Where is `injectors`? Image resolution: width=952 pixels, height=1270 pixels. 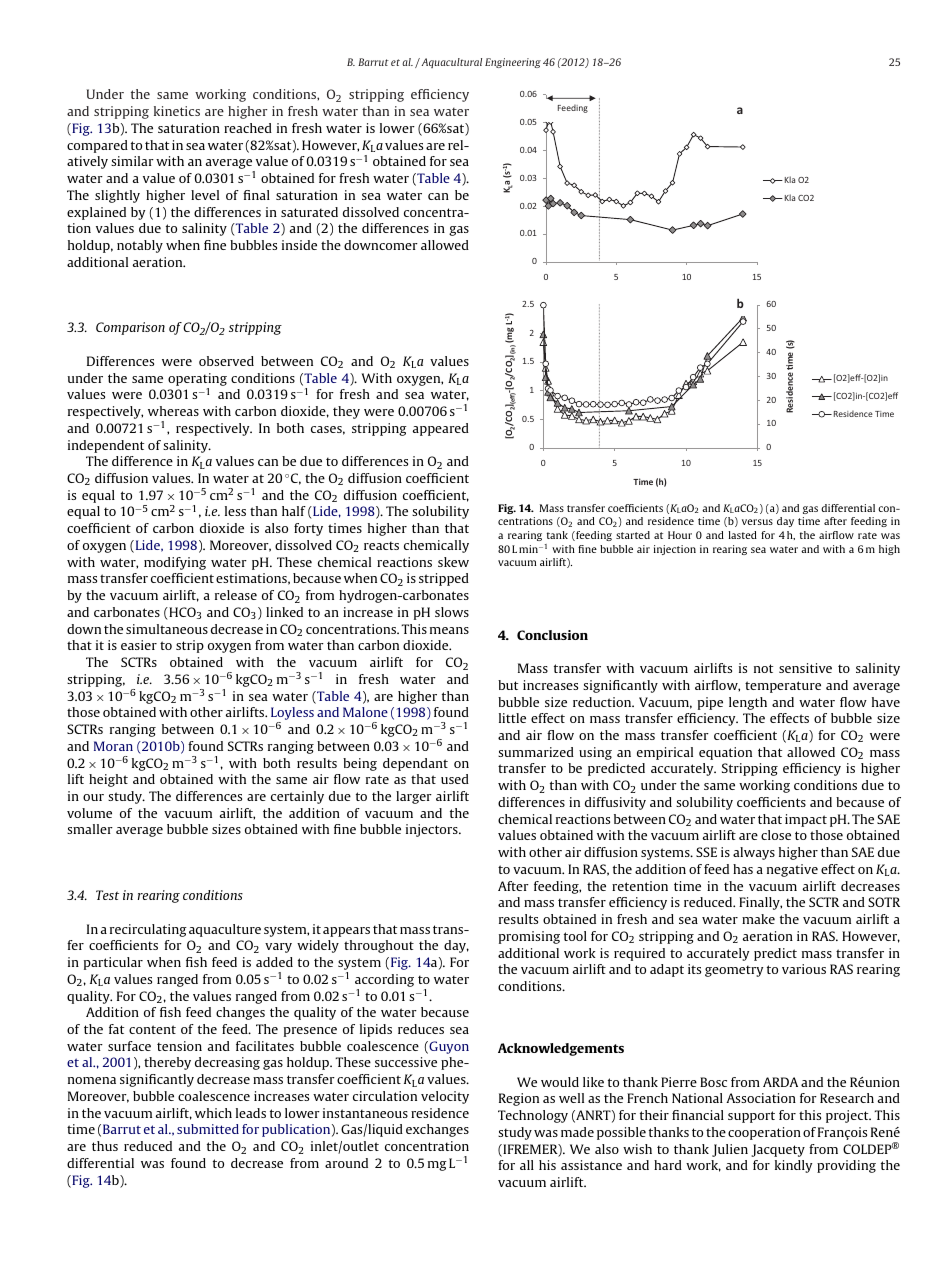 injectors is located at coordinates (433, 830).
